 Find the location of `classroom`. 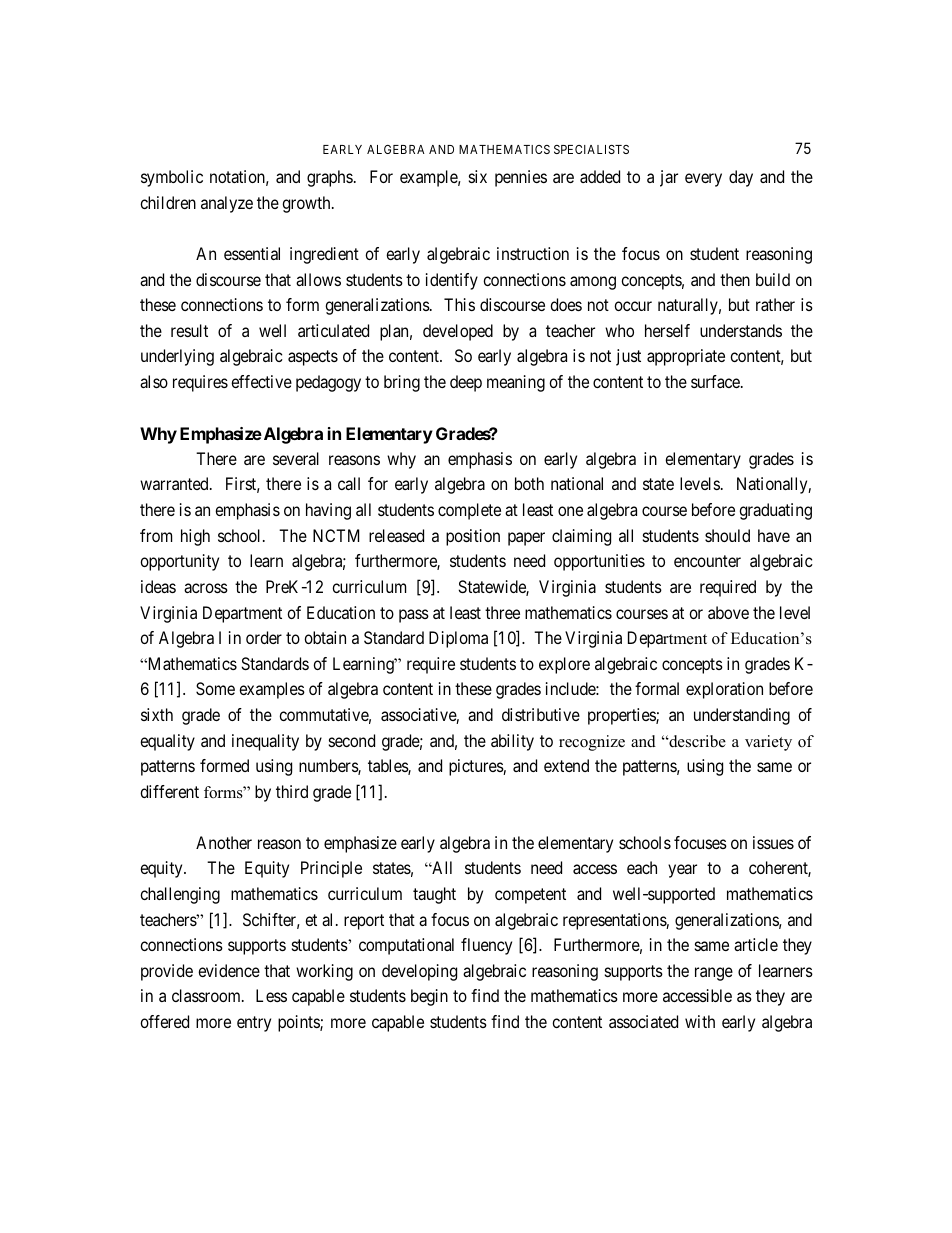

classroom is located at coordinates (207, 995).
